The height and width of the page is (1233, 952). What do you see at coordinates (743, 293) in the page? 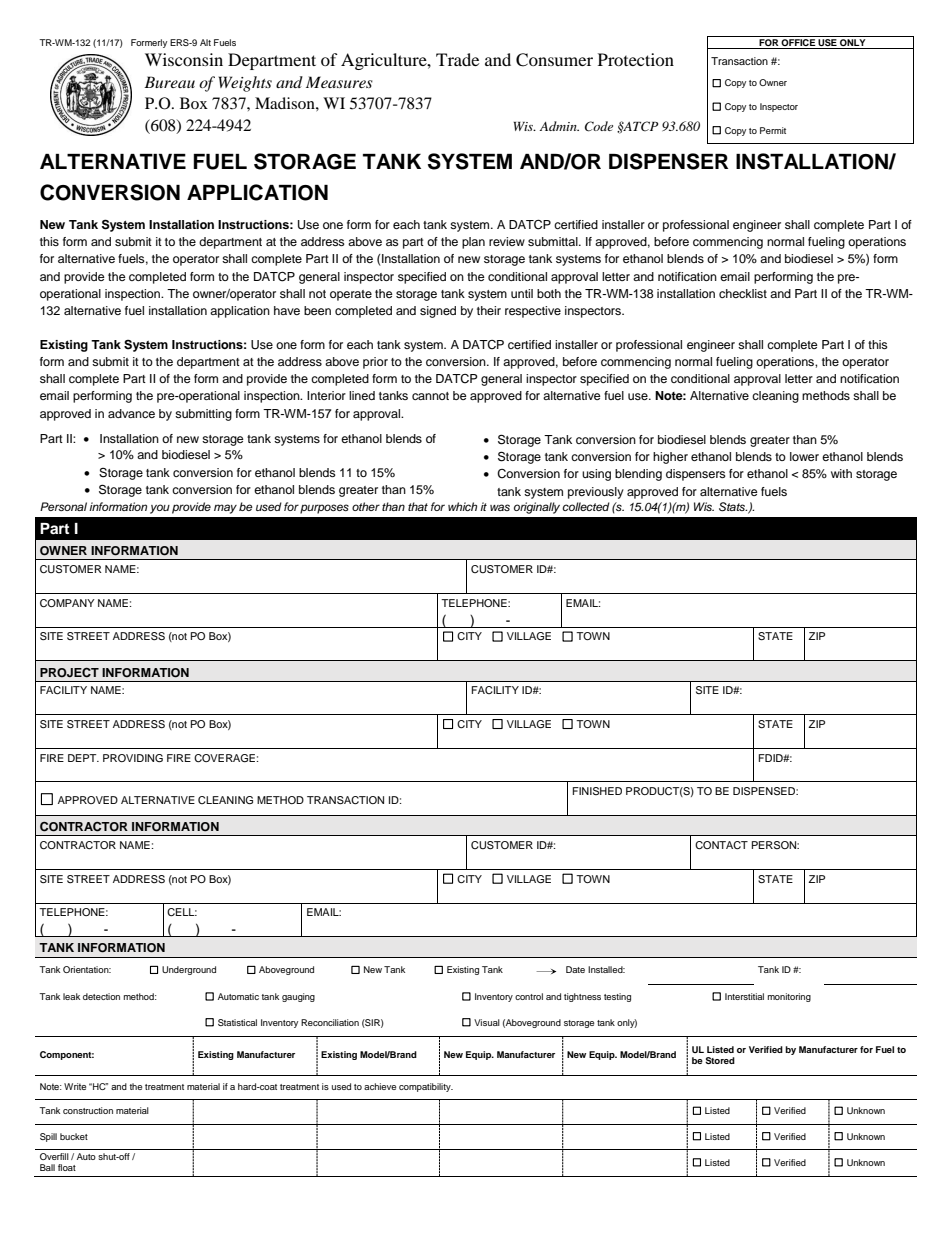
I see `checklist` at bounding box center [743, 293].
